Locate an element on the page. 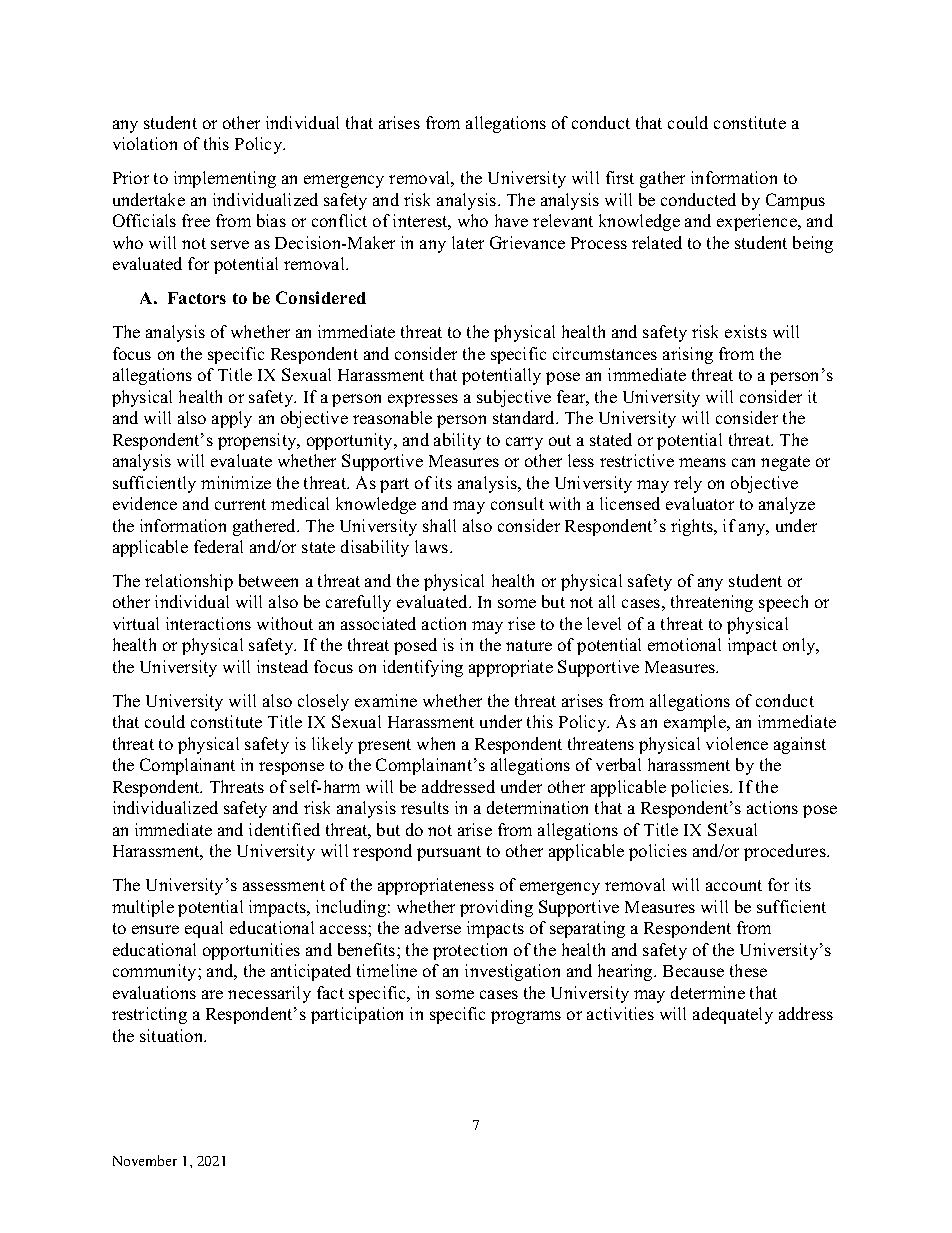  programs is located at coordinates (526, 1017).
